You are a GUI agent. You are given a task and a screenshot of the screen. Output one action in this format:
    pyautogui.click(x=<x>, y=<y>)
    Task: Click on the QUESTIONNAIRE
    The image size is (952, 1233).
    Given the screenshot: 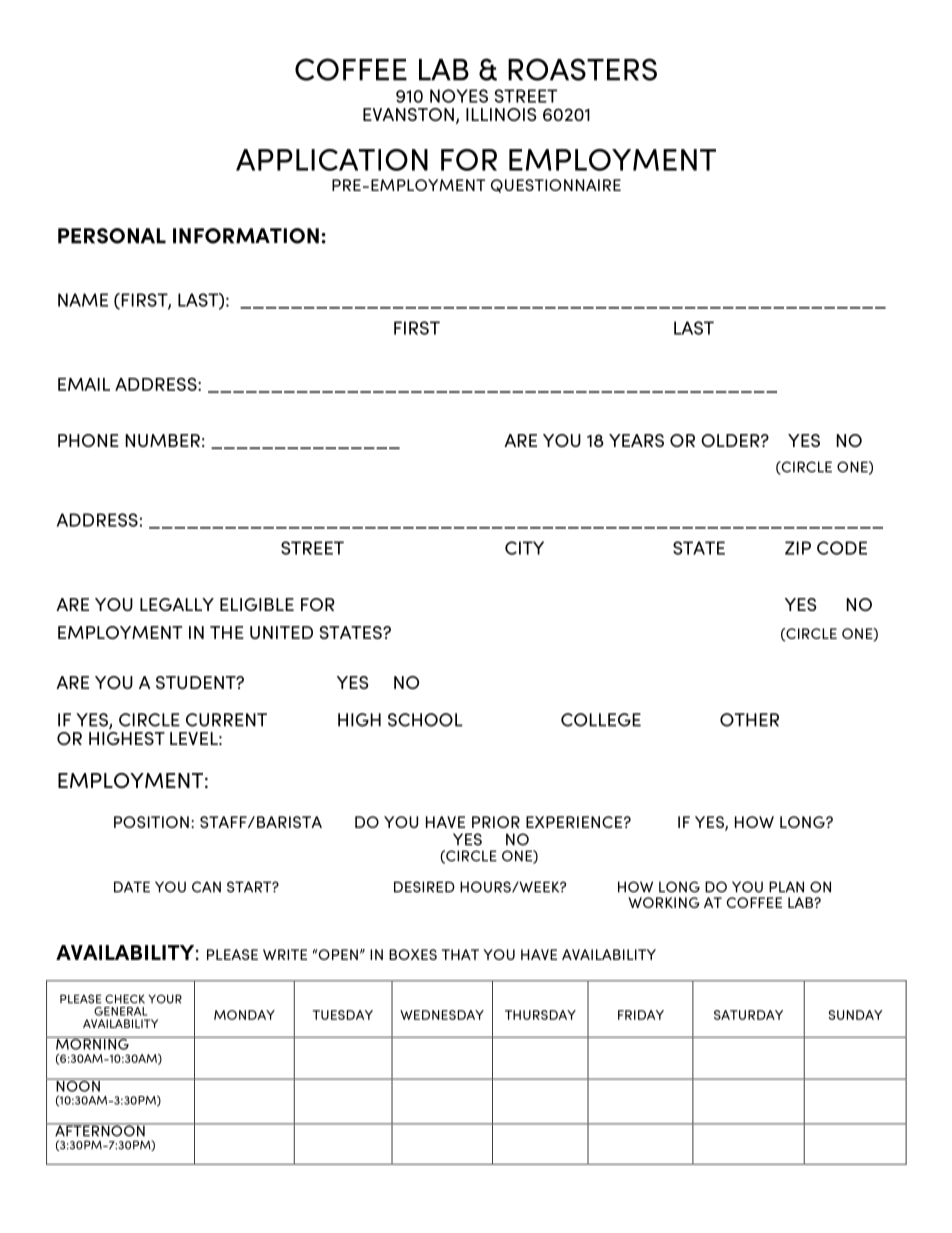 What is the action you would take?
    pyautogui.click(x=556, y=186)
